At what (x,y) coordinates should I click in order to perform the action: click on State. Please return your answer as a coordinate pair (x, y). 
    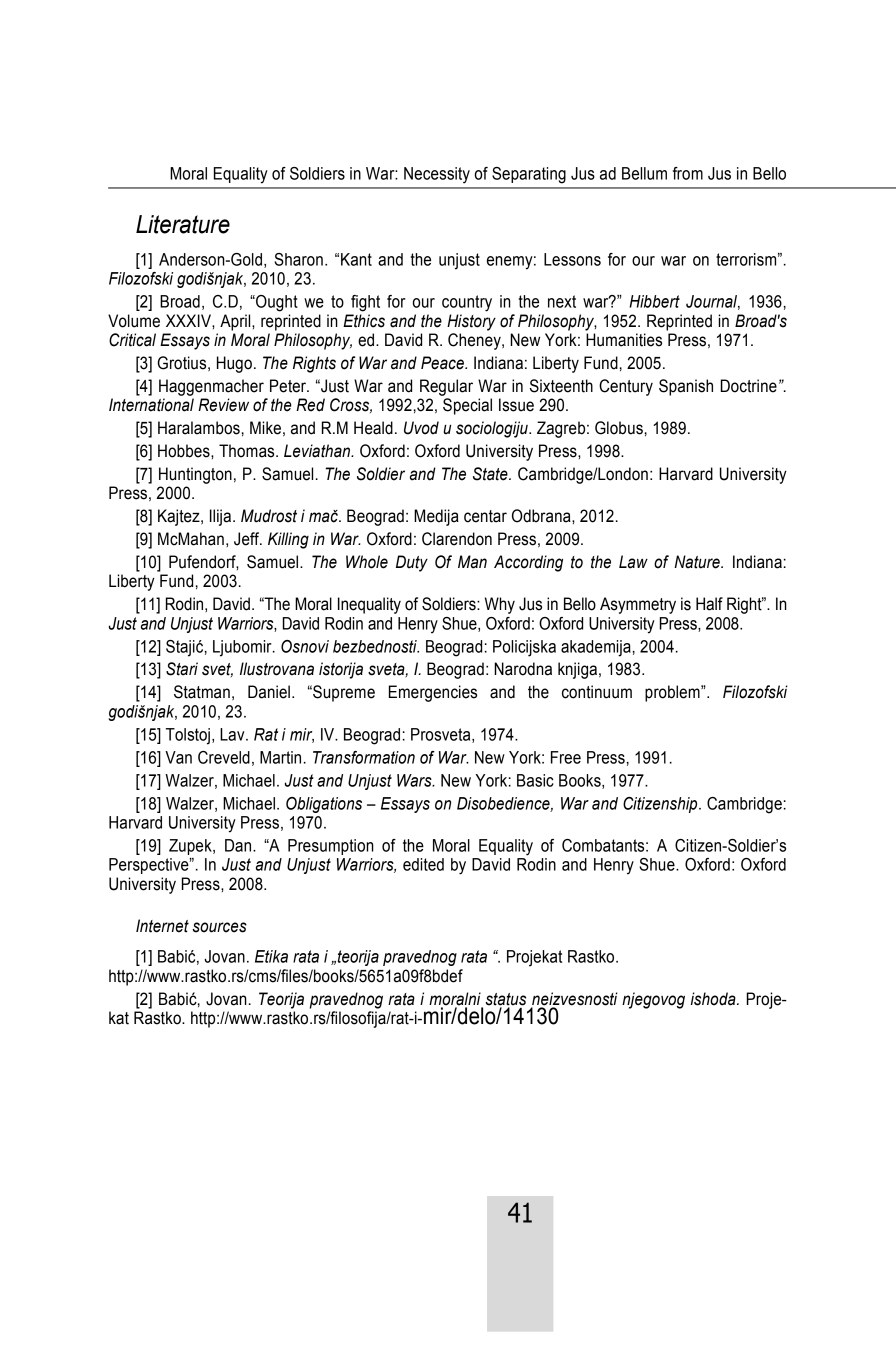
    Looking at the image, I should click on (491, 474).
